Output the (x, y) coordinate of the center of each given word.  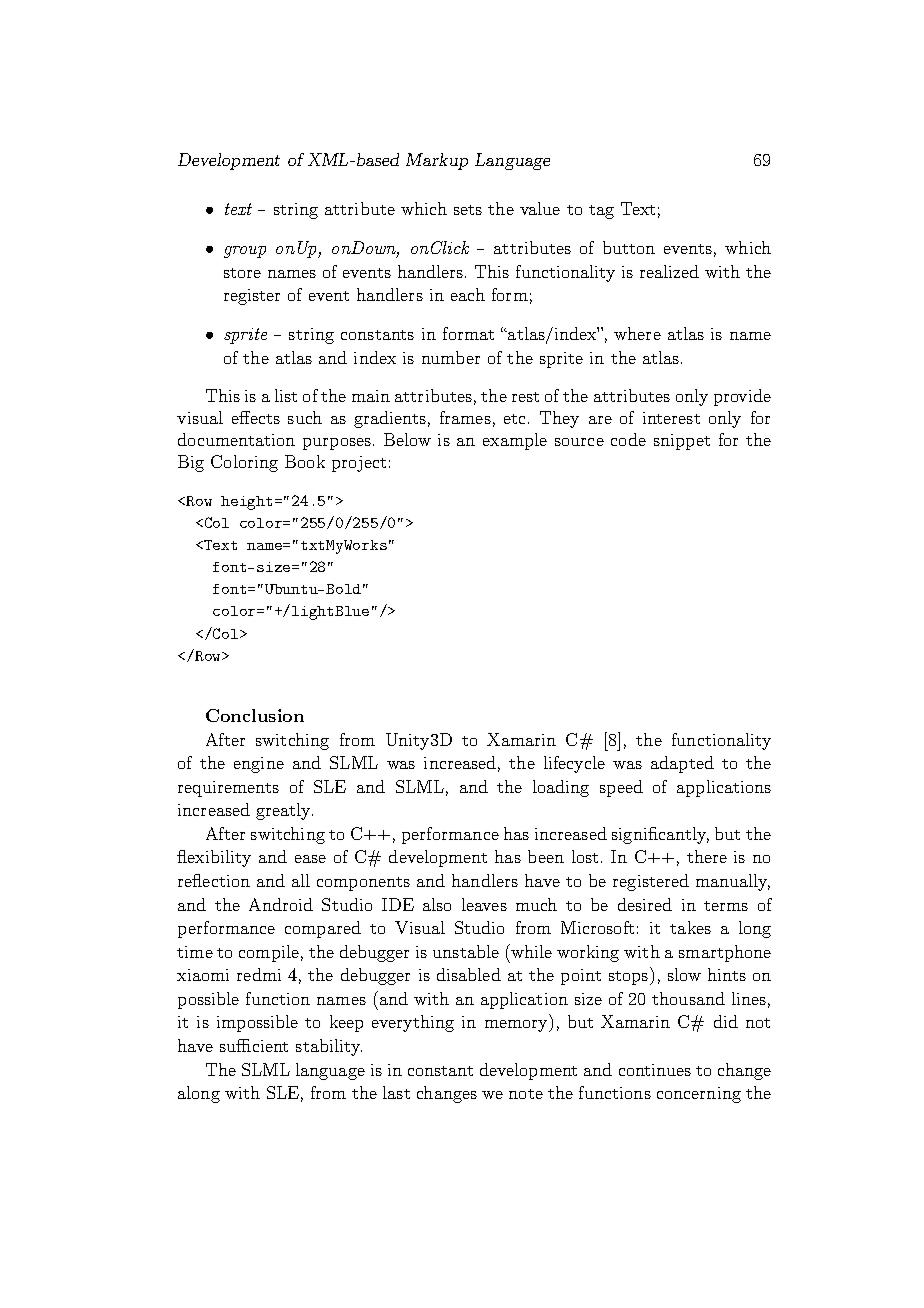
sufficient (254, 1045)
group (245, 252)
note (526, 1094)
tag (601, 212)
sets (468, 210)
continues (655, 1070)
